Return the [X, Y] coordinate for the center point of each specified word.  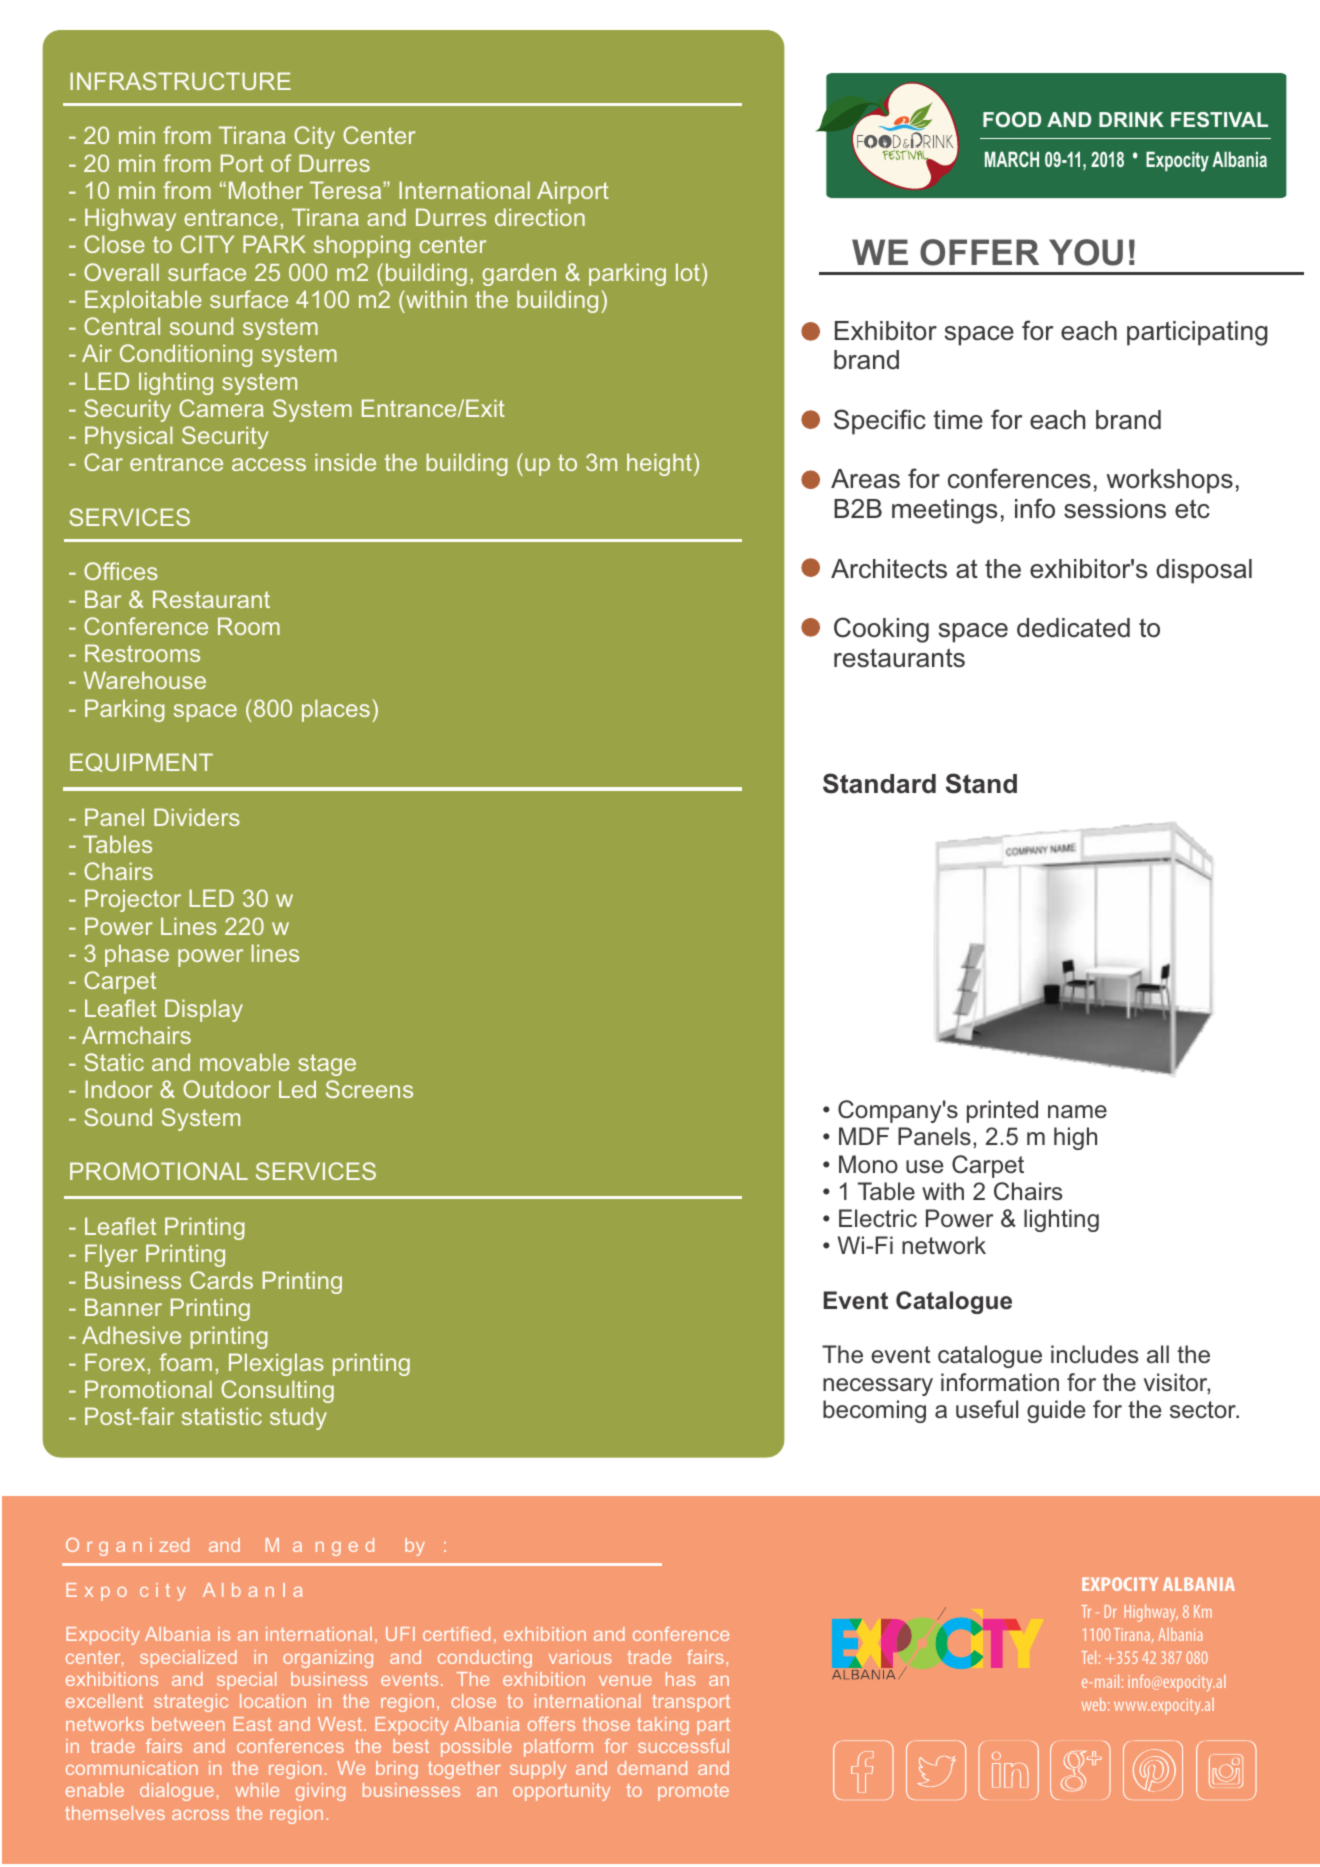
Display [204, 1010]
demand [652, 1768]
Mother [266, 190]
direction [540, 217]
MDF [864, 1136]
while [257, 1790]
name [1077, 1111]
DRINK [1131, 119]
